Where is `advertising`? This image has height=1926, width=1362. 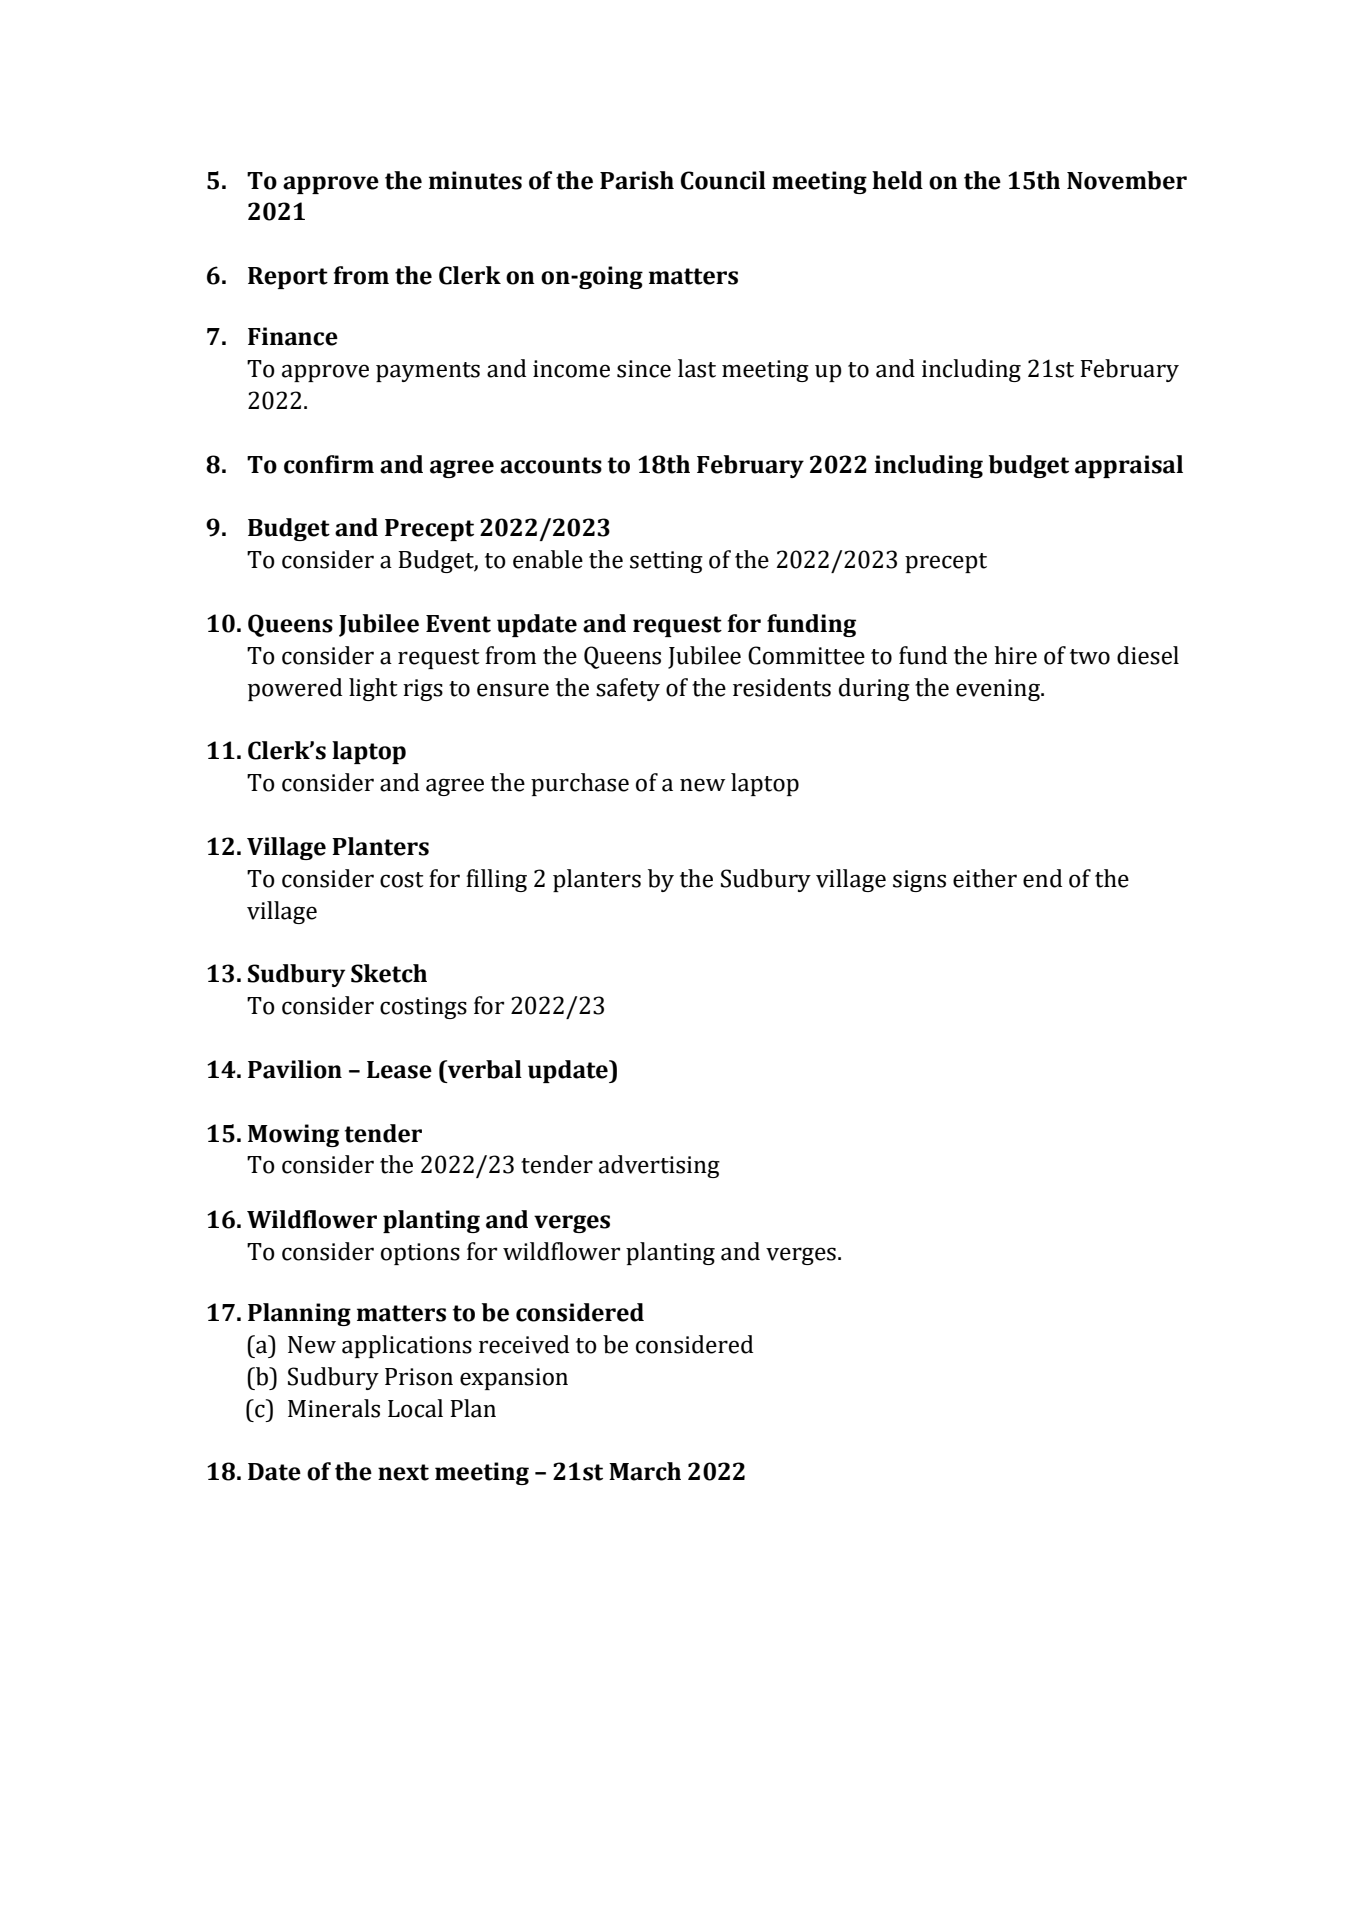 advertising is located at coordinates (659, 1166).
